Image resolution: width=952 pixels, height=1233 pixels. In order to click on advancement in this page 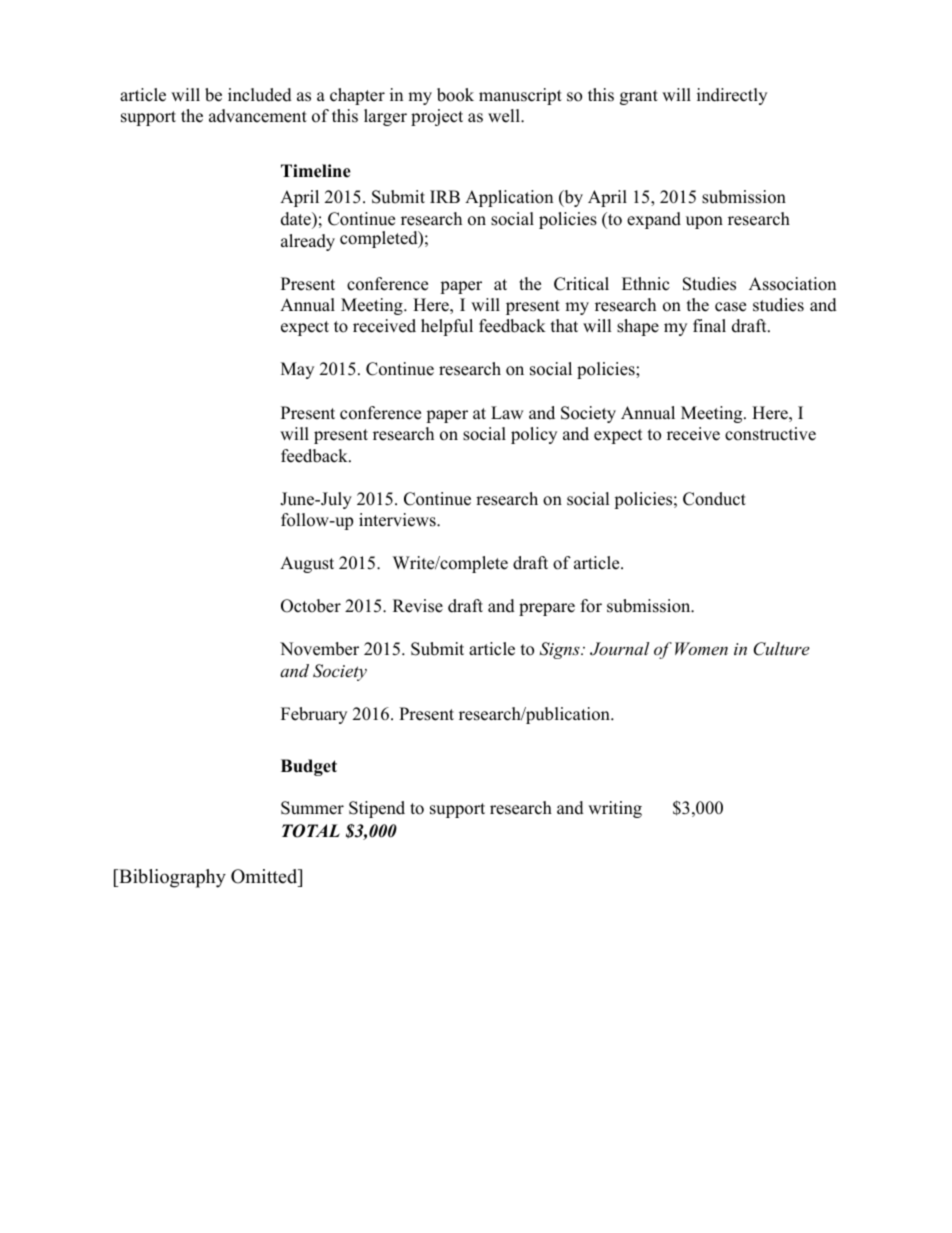, I will do `click(258, 116)`.
